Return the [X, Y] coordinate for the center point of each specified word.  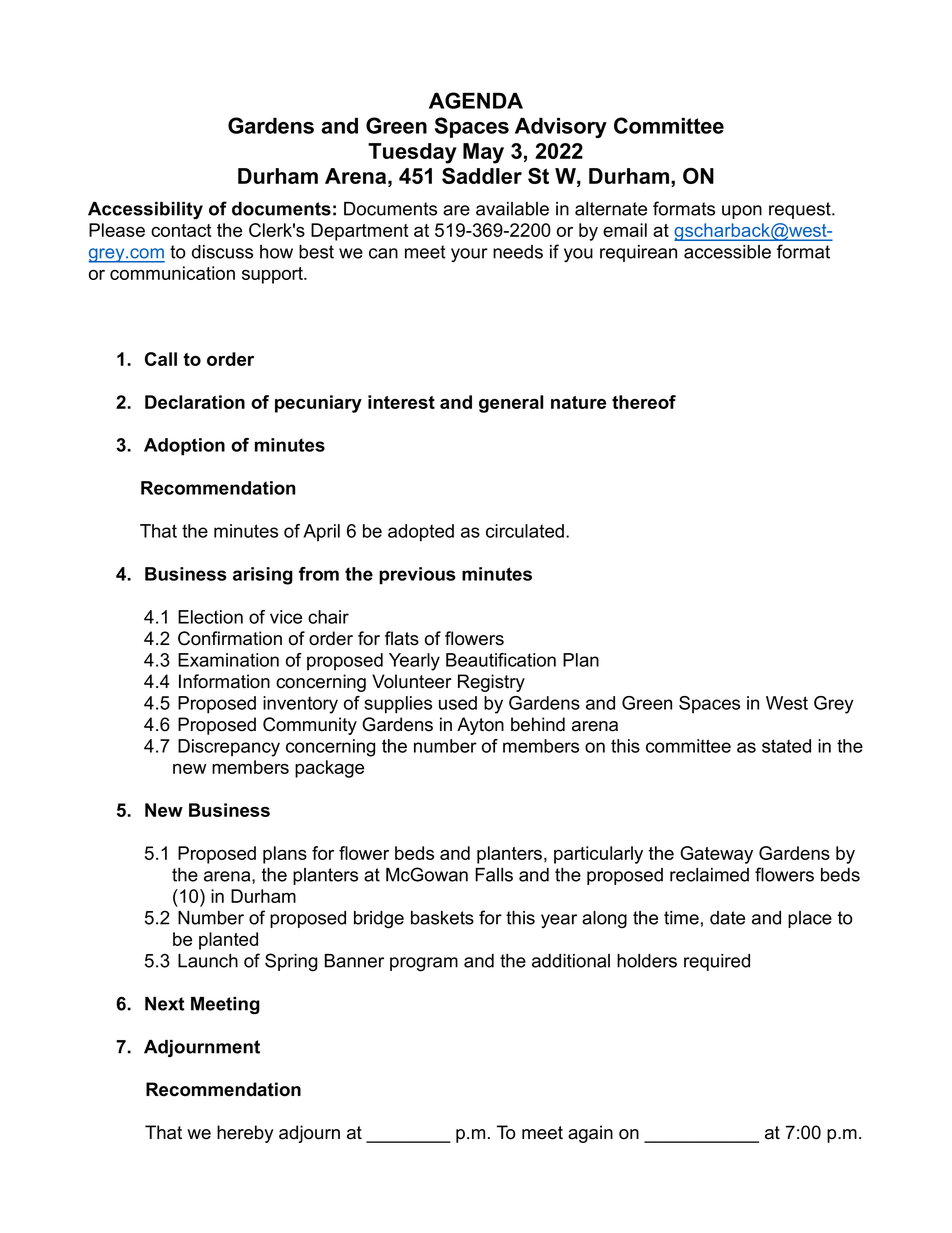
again [590, 1134]
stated [786, 746]
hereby [245, 1134]
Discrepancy [229, 748]
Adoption [184, 447]
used [458, 703]
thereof [644, 402]
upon [742, 212]
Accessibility [145, 210]
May [483, 153]
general [511, 404]
